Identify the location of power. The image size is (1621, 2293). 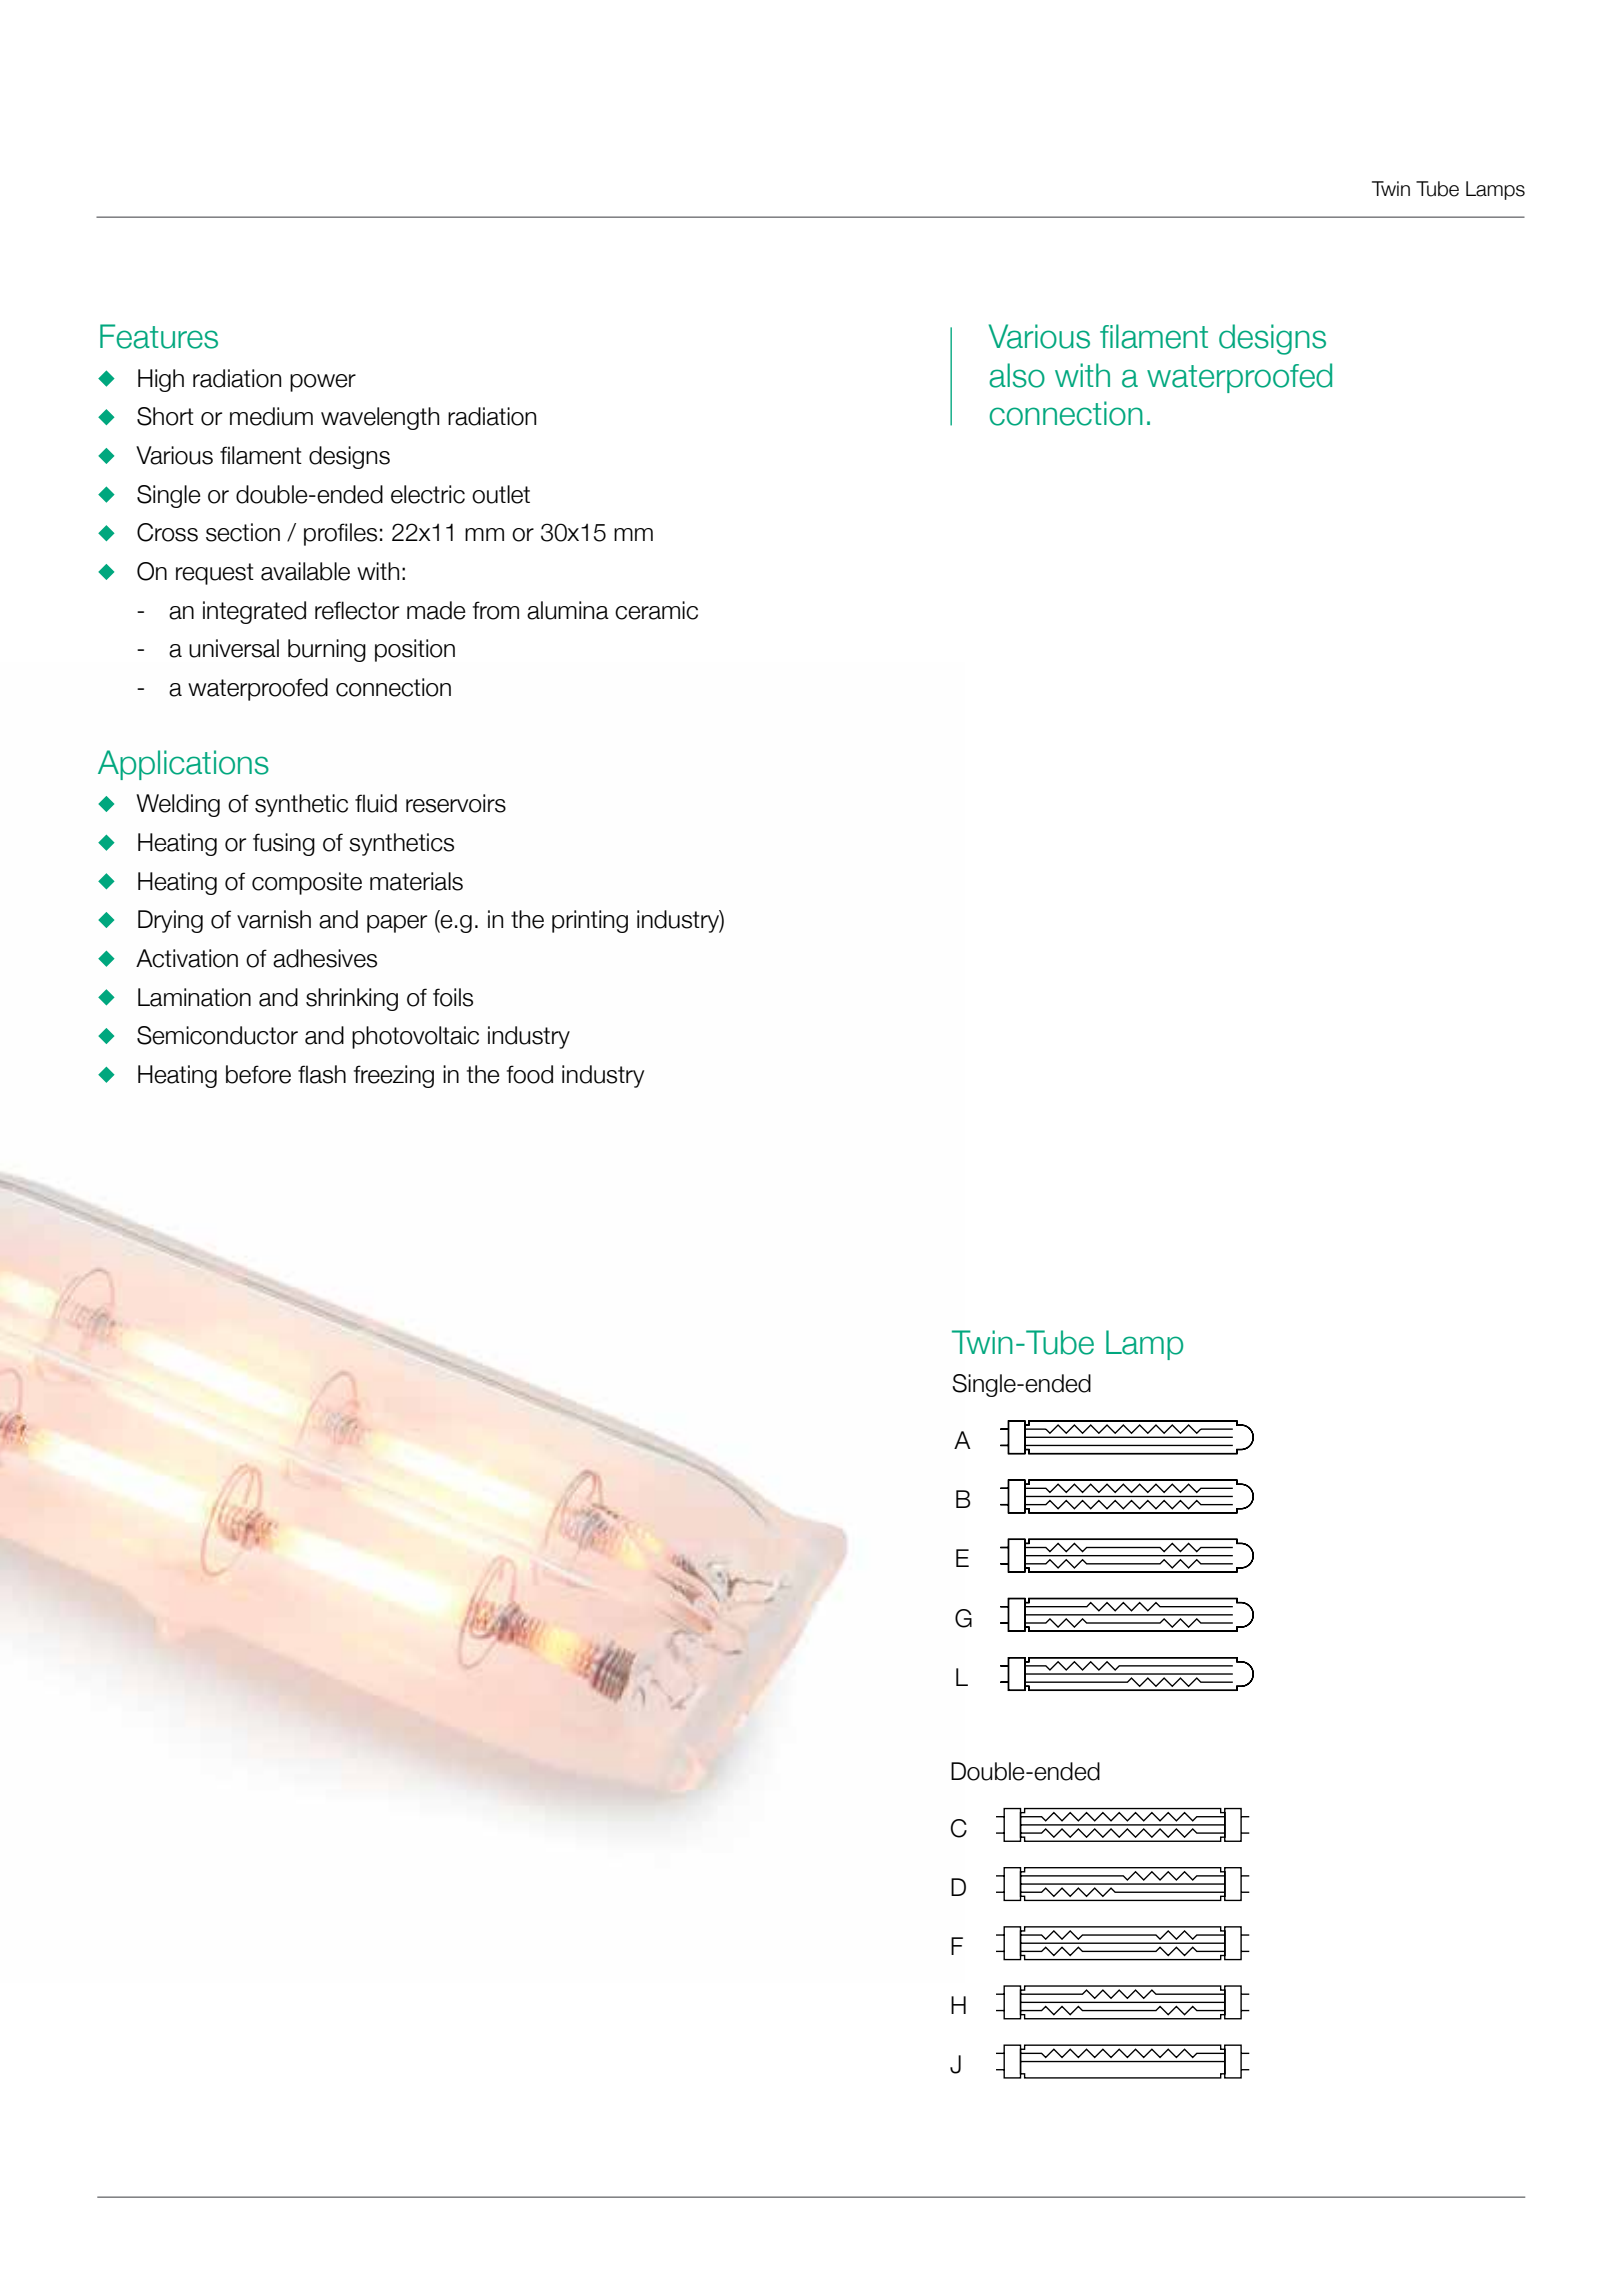
(323, 383).
